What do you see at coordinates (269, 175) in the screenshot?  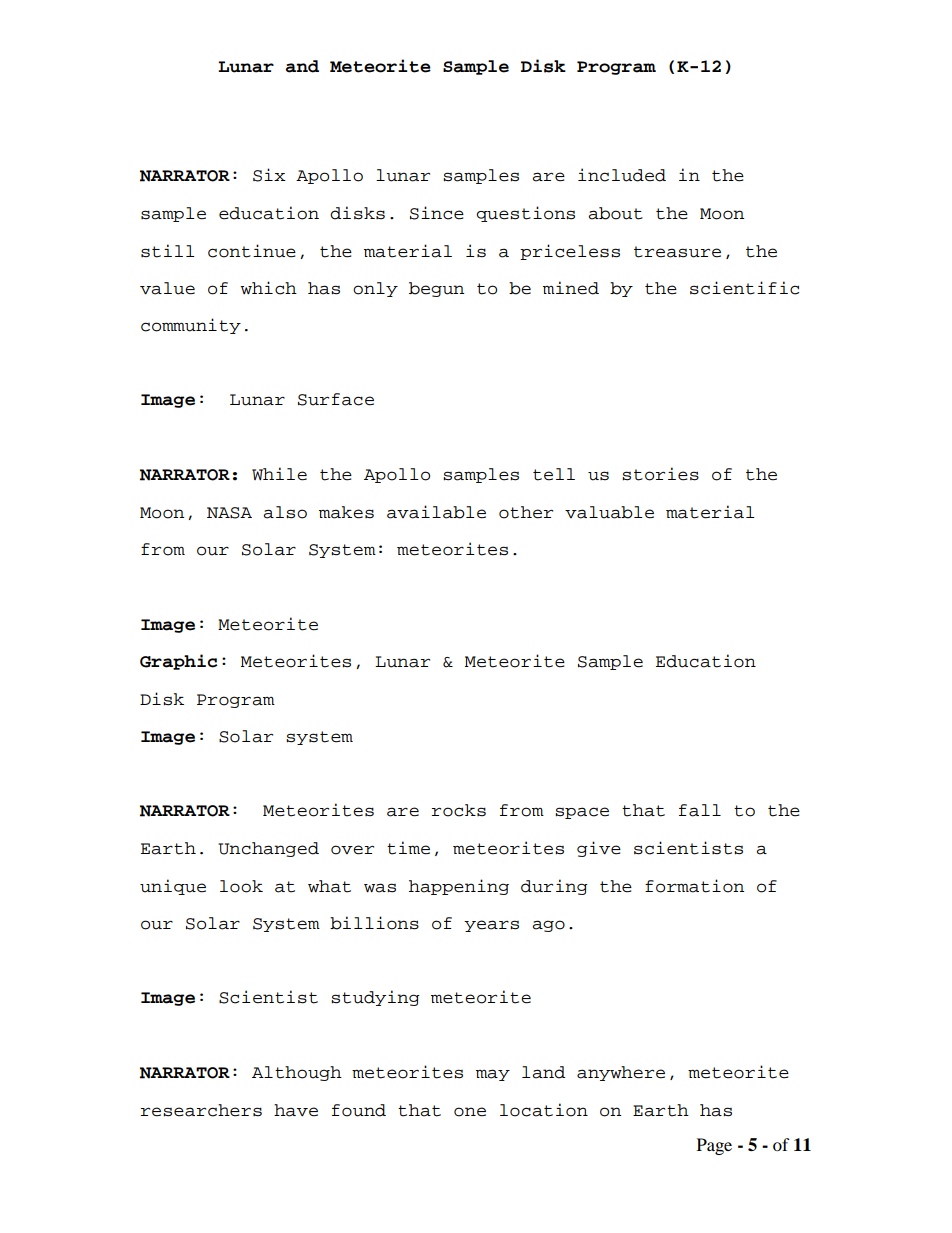 I see `Six` at bounding box center [269, 175].
